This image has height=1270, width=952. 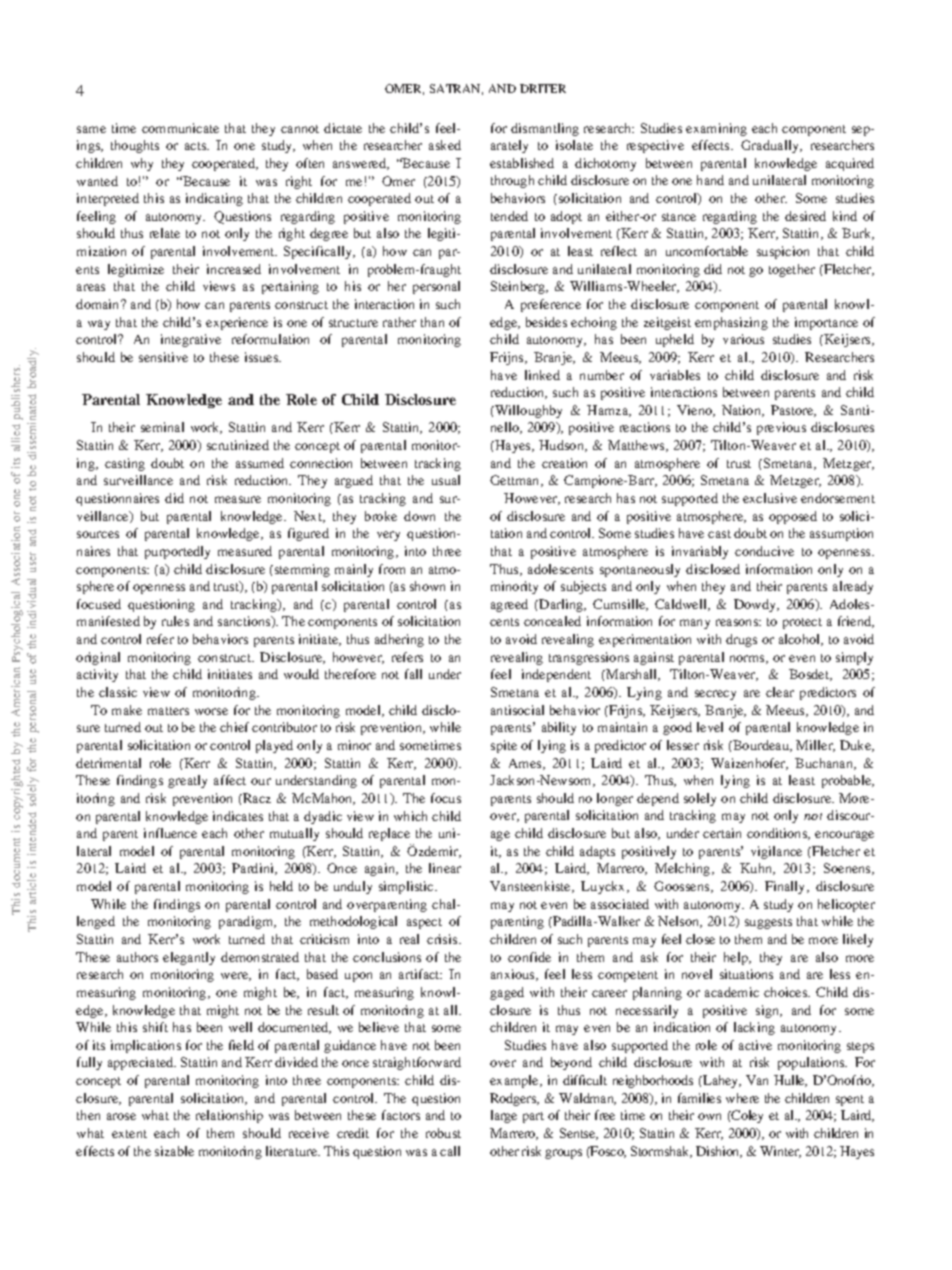 I want to click on agreed, so click(x=509, y=605).
